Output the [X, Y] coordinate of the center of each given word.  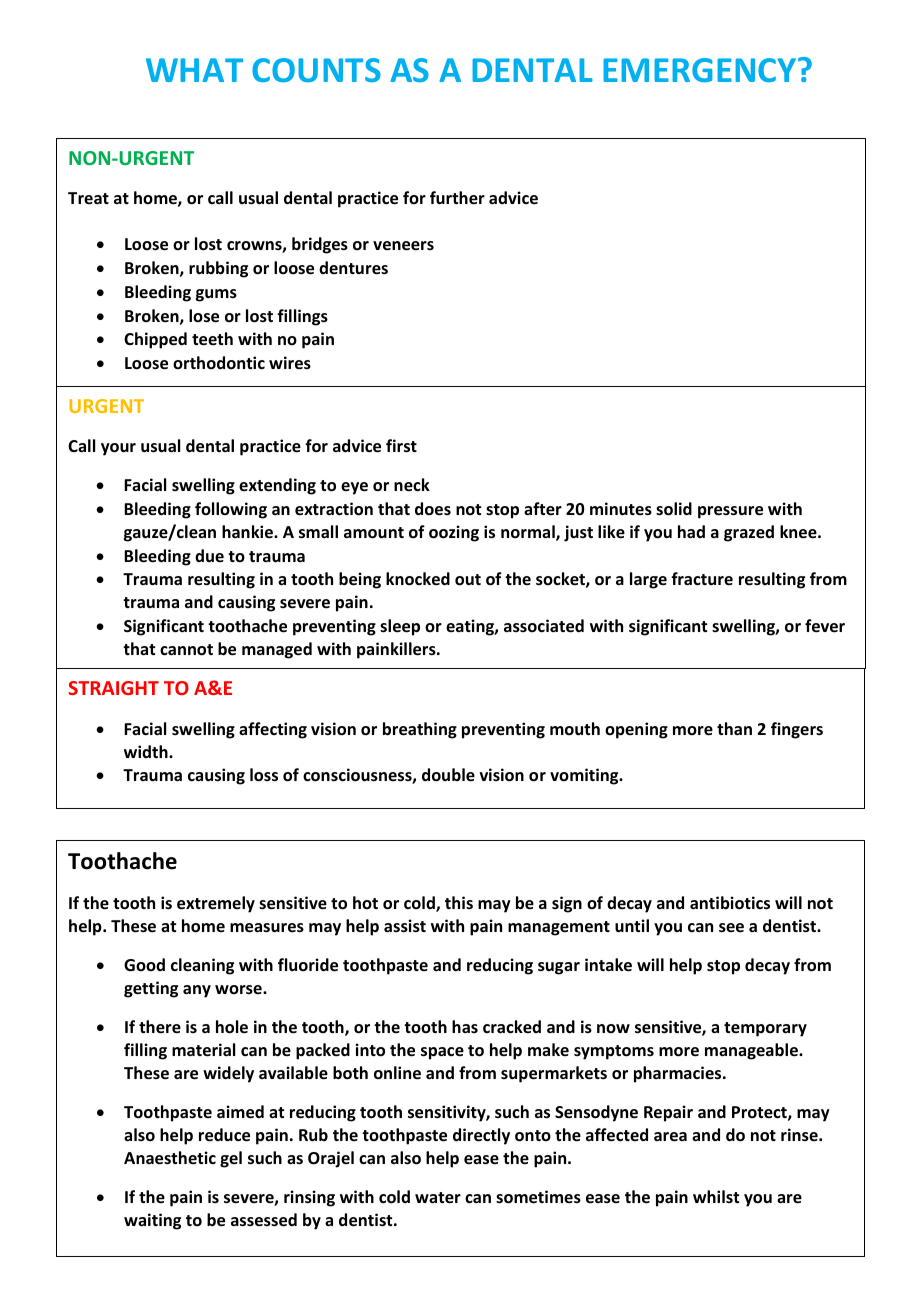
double [448, 775]
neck [412, 485]
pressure [730, 512]
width [147, 751]
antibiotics [730, 903]
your [118, 449]
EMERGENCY [701, 70]
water [438, 1198]
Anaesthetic [170, 1158]
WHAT [194, 70]
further [457, 198]
